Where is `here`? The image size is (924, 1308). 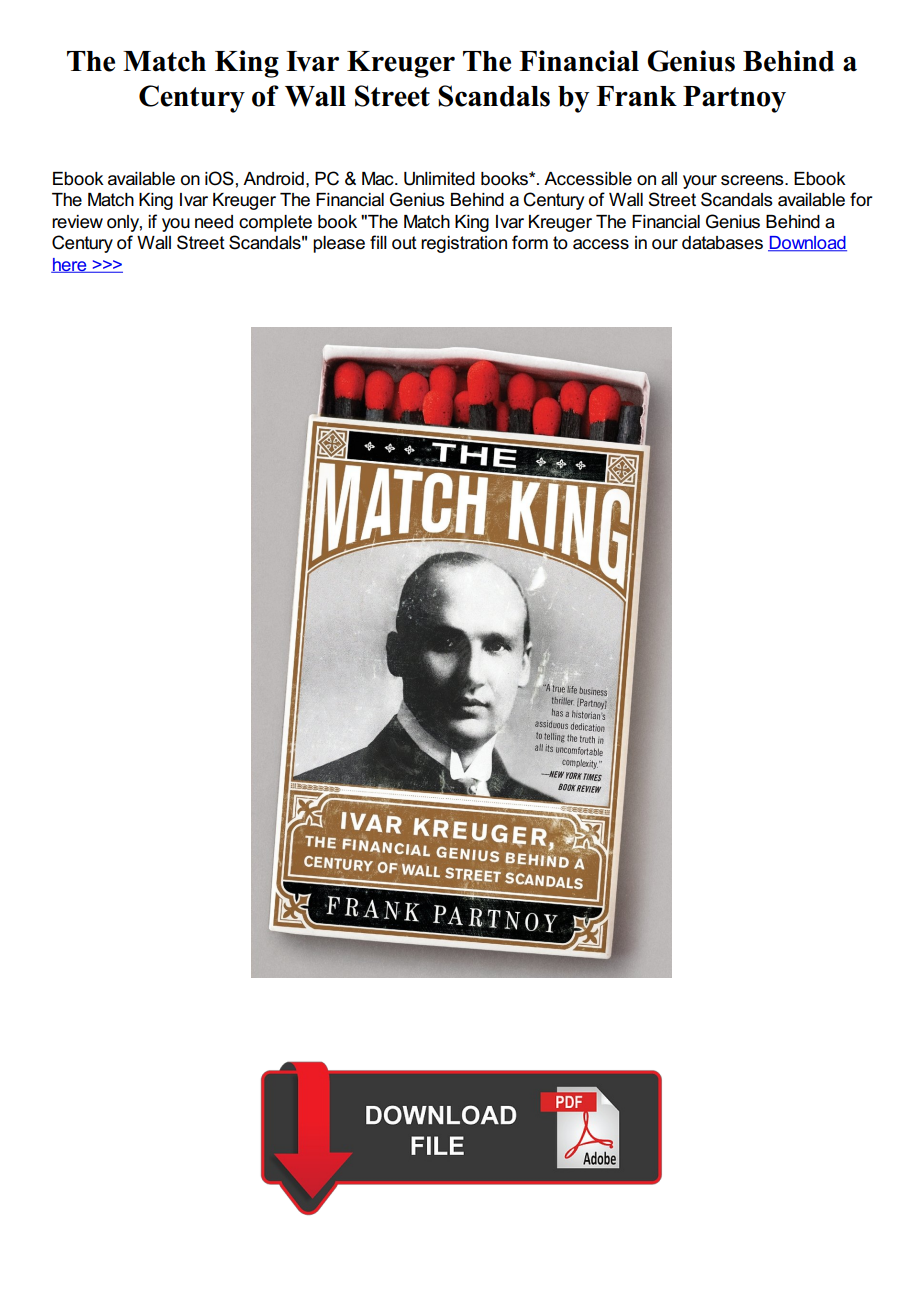 here is located at coordinates (70, 265).
